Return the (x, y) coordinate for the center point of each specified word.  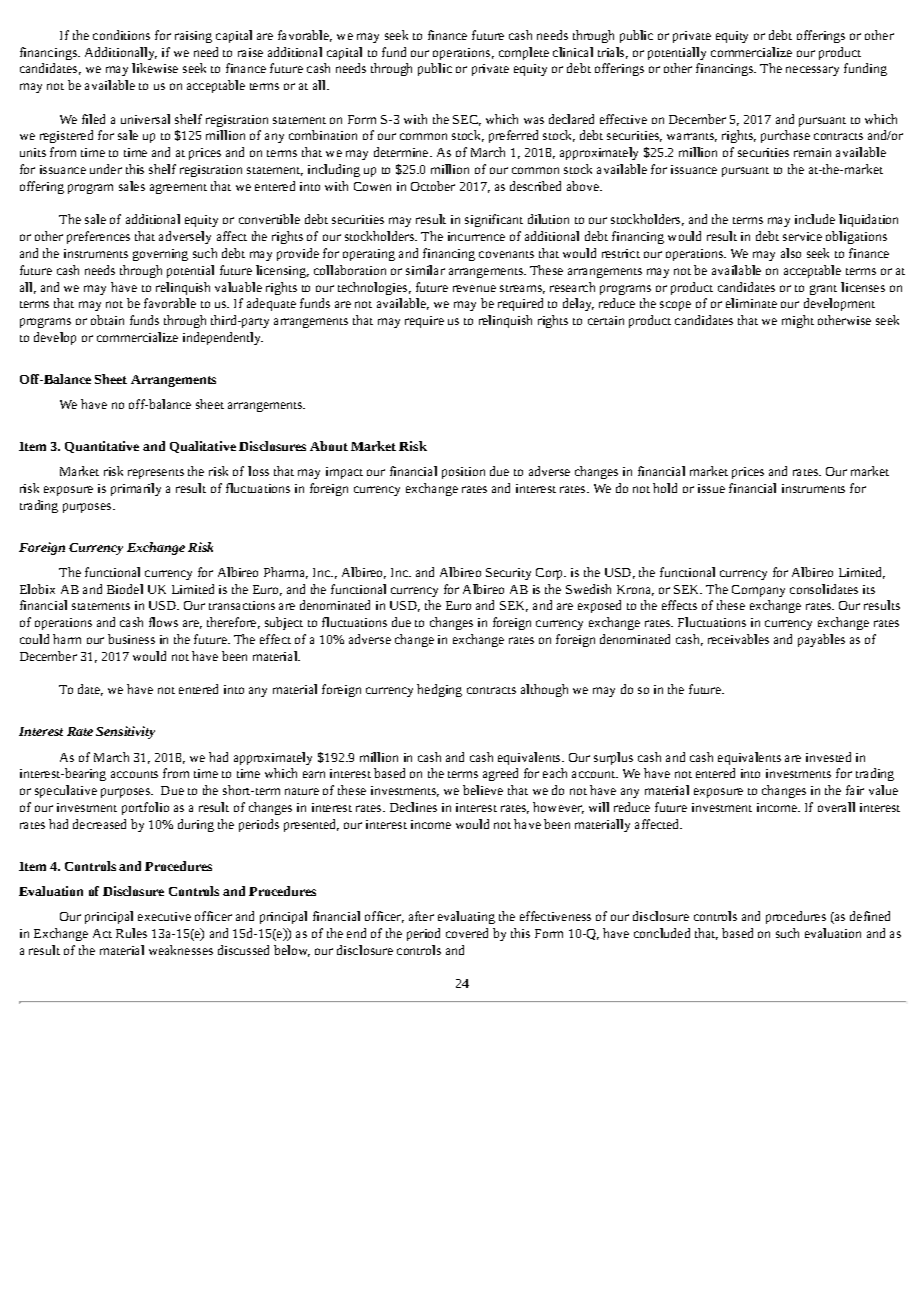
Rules (131, 933)
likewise (155, 68)
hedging (439, 690)
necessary (812, 71)
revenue (474, 288)
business (131, 639)
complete (524, 53)
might (798, 321)
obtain (107, 320)
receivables (738, 639)
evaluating (466, 917)
